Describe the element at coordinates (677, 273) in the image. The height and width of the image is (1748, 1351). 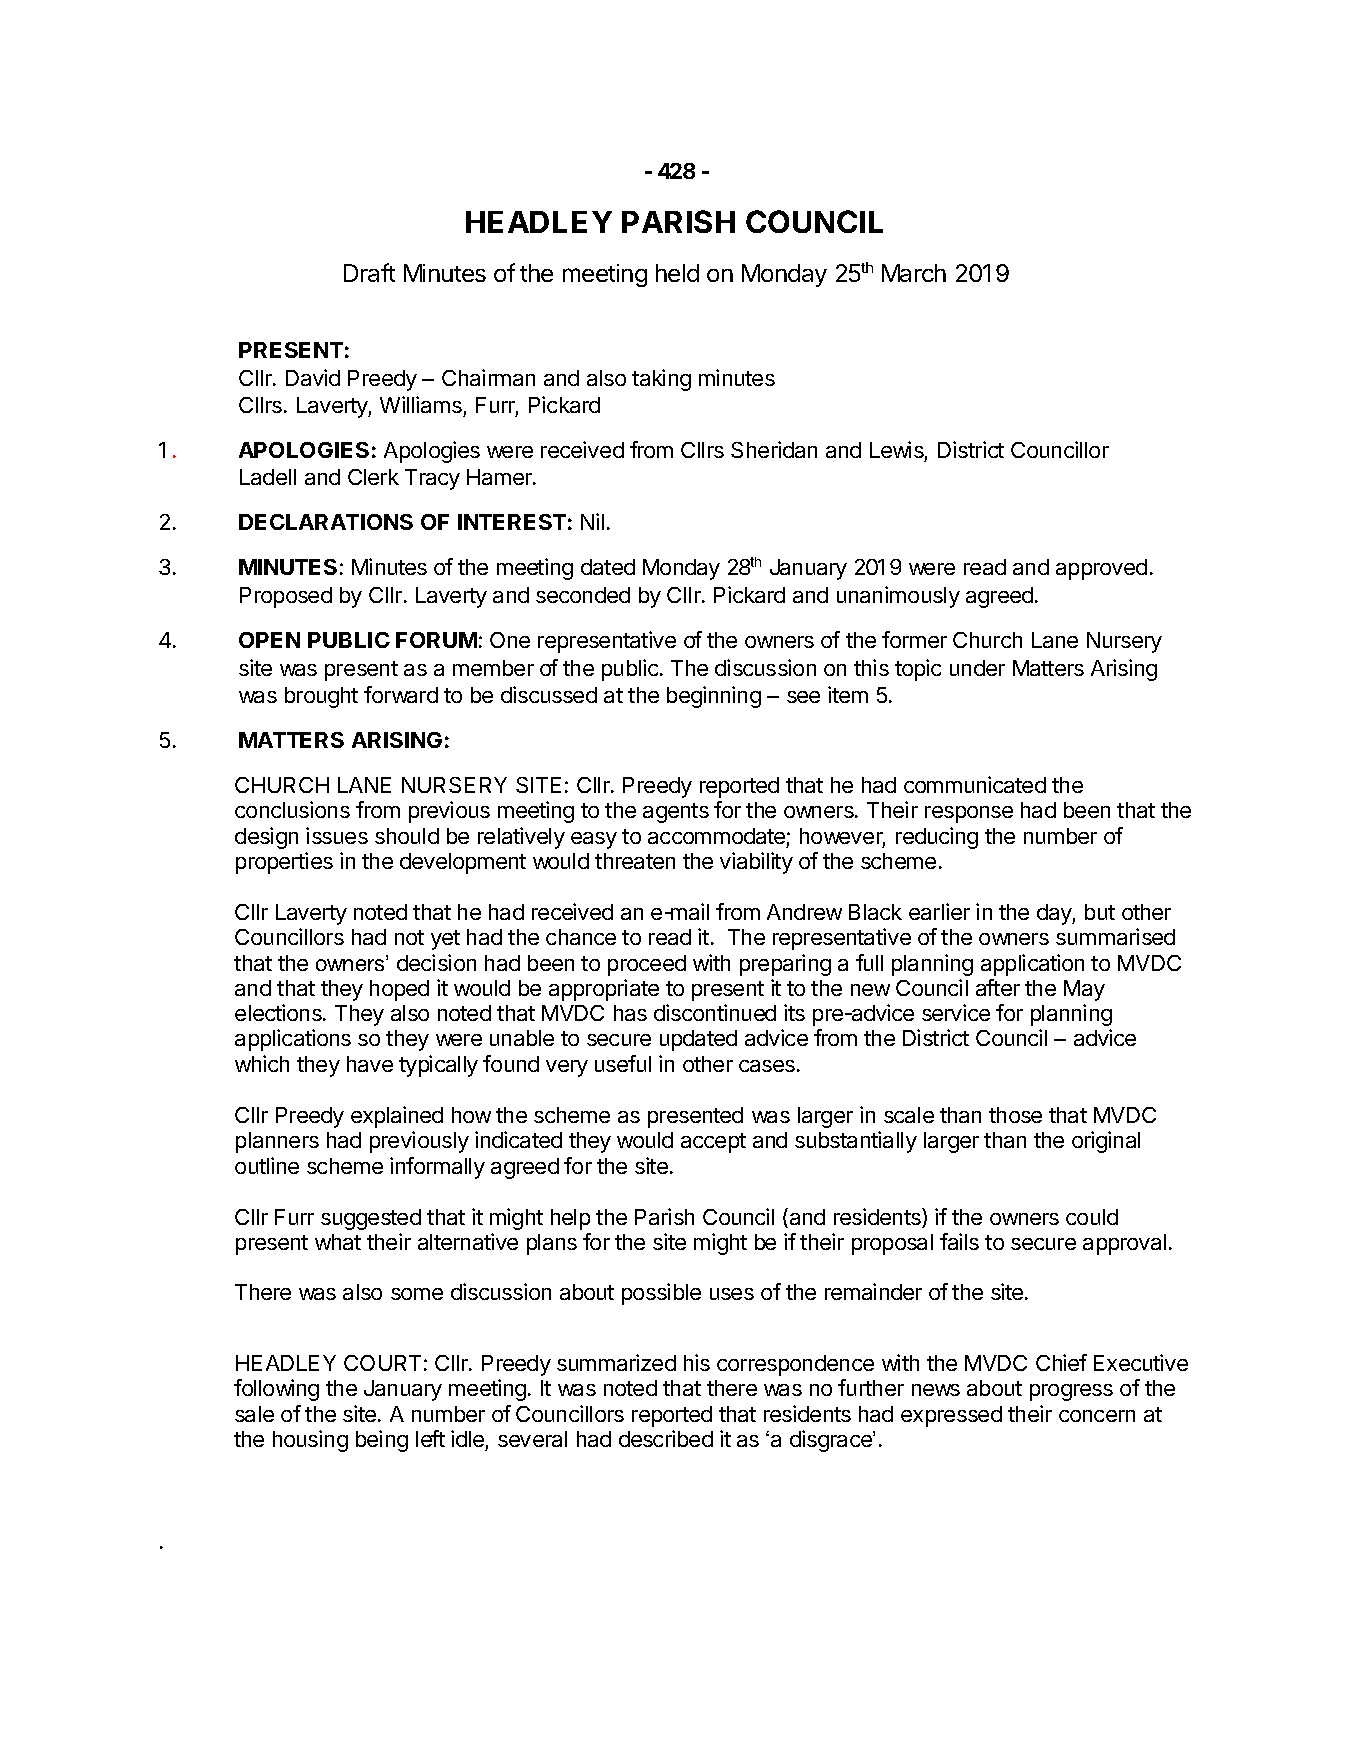
I see `held` at that location.
